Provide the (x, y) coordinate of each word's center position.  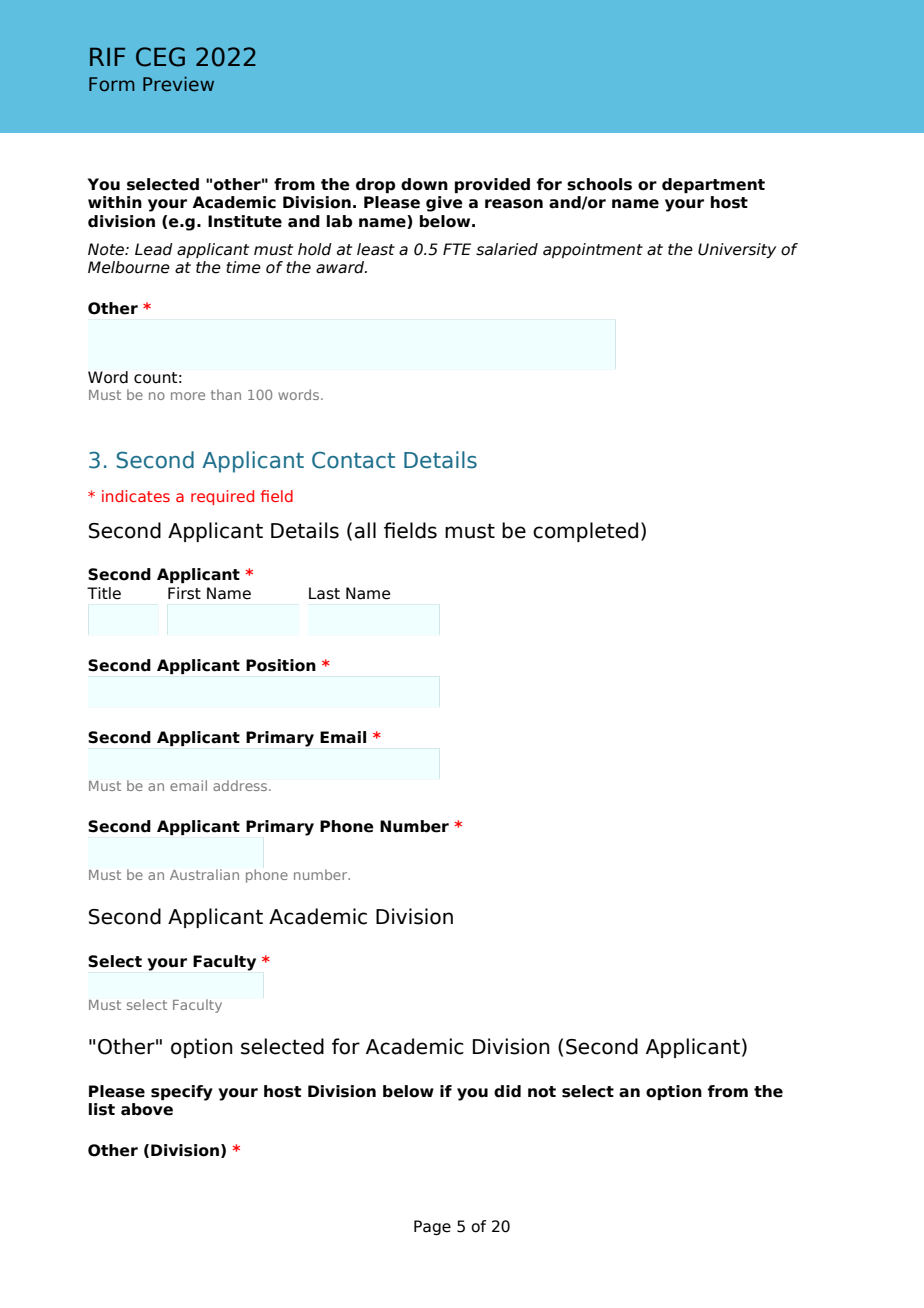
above (147, 1109)
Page (432, 1227)
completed (585, 532)
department (713, 185)
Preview (178, 84)
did (507, 1091)
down (424, 184)
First (184, 593)
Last (324, 593)
